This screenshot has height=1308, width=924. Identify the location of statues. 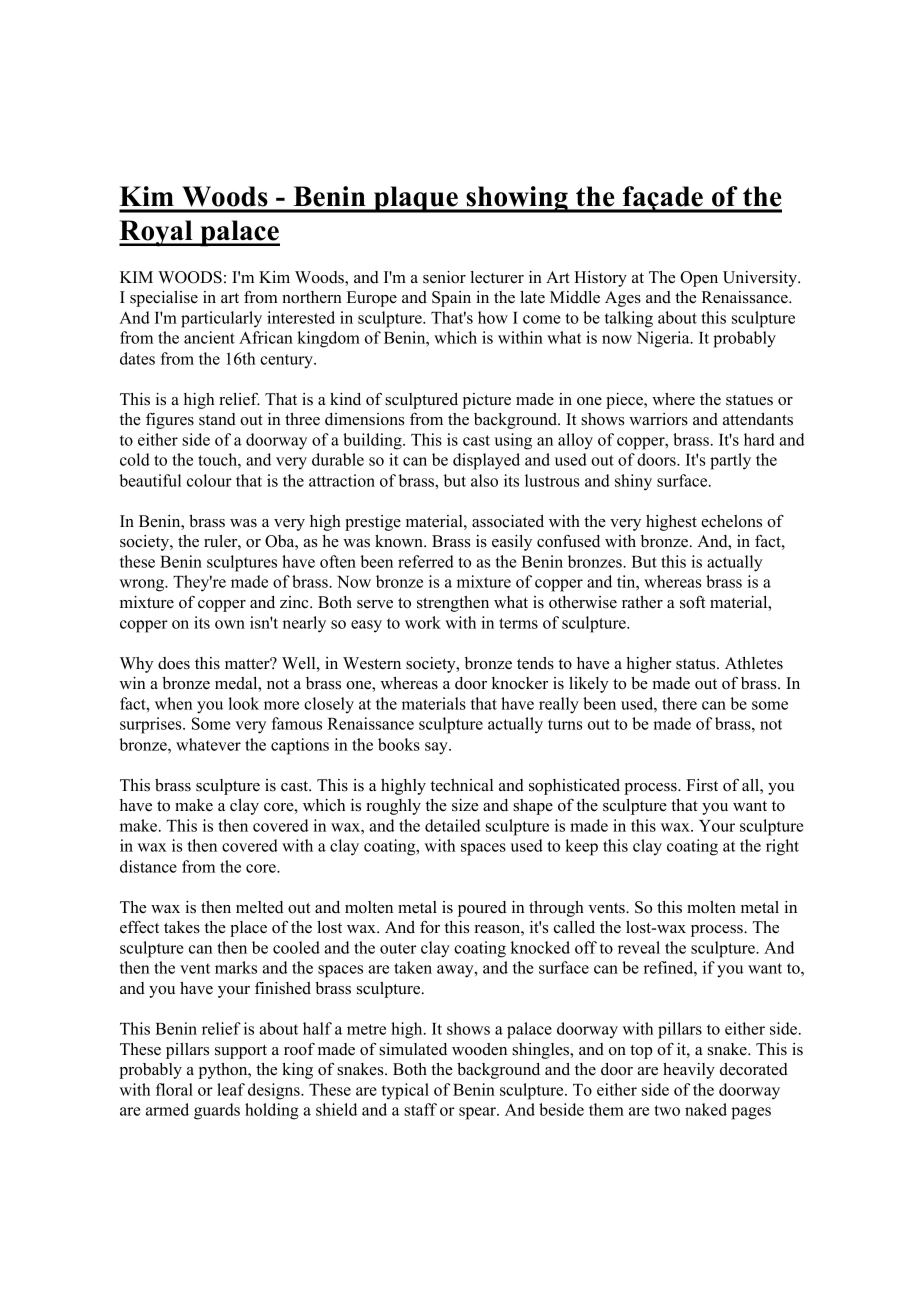
(749, 400).
